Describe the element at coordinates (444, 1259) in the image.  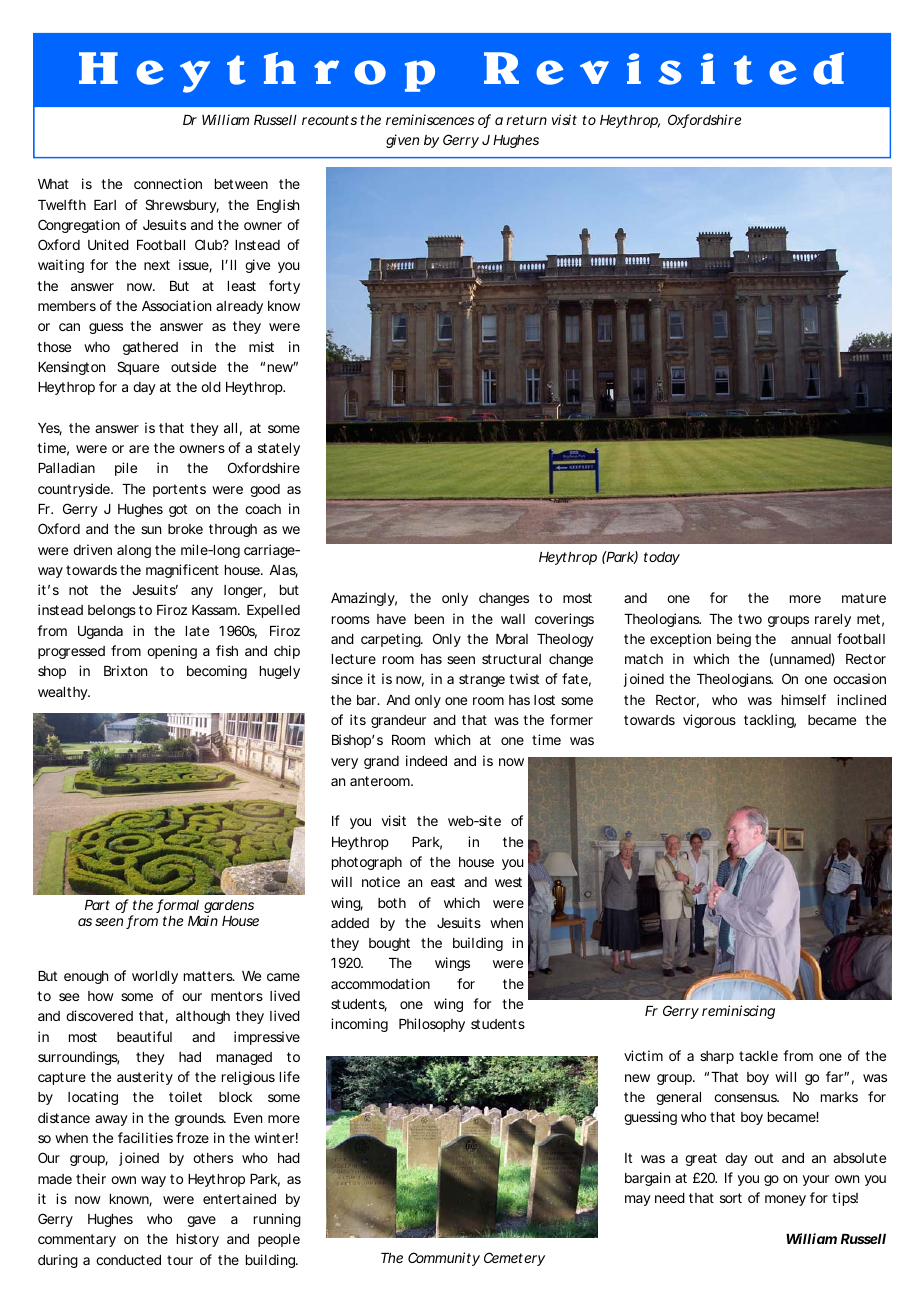
I see `Community` at that location.
